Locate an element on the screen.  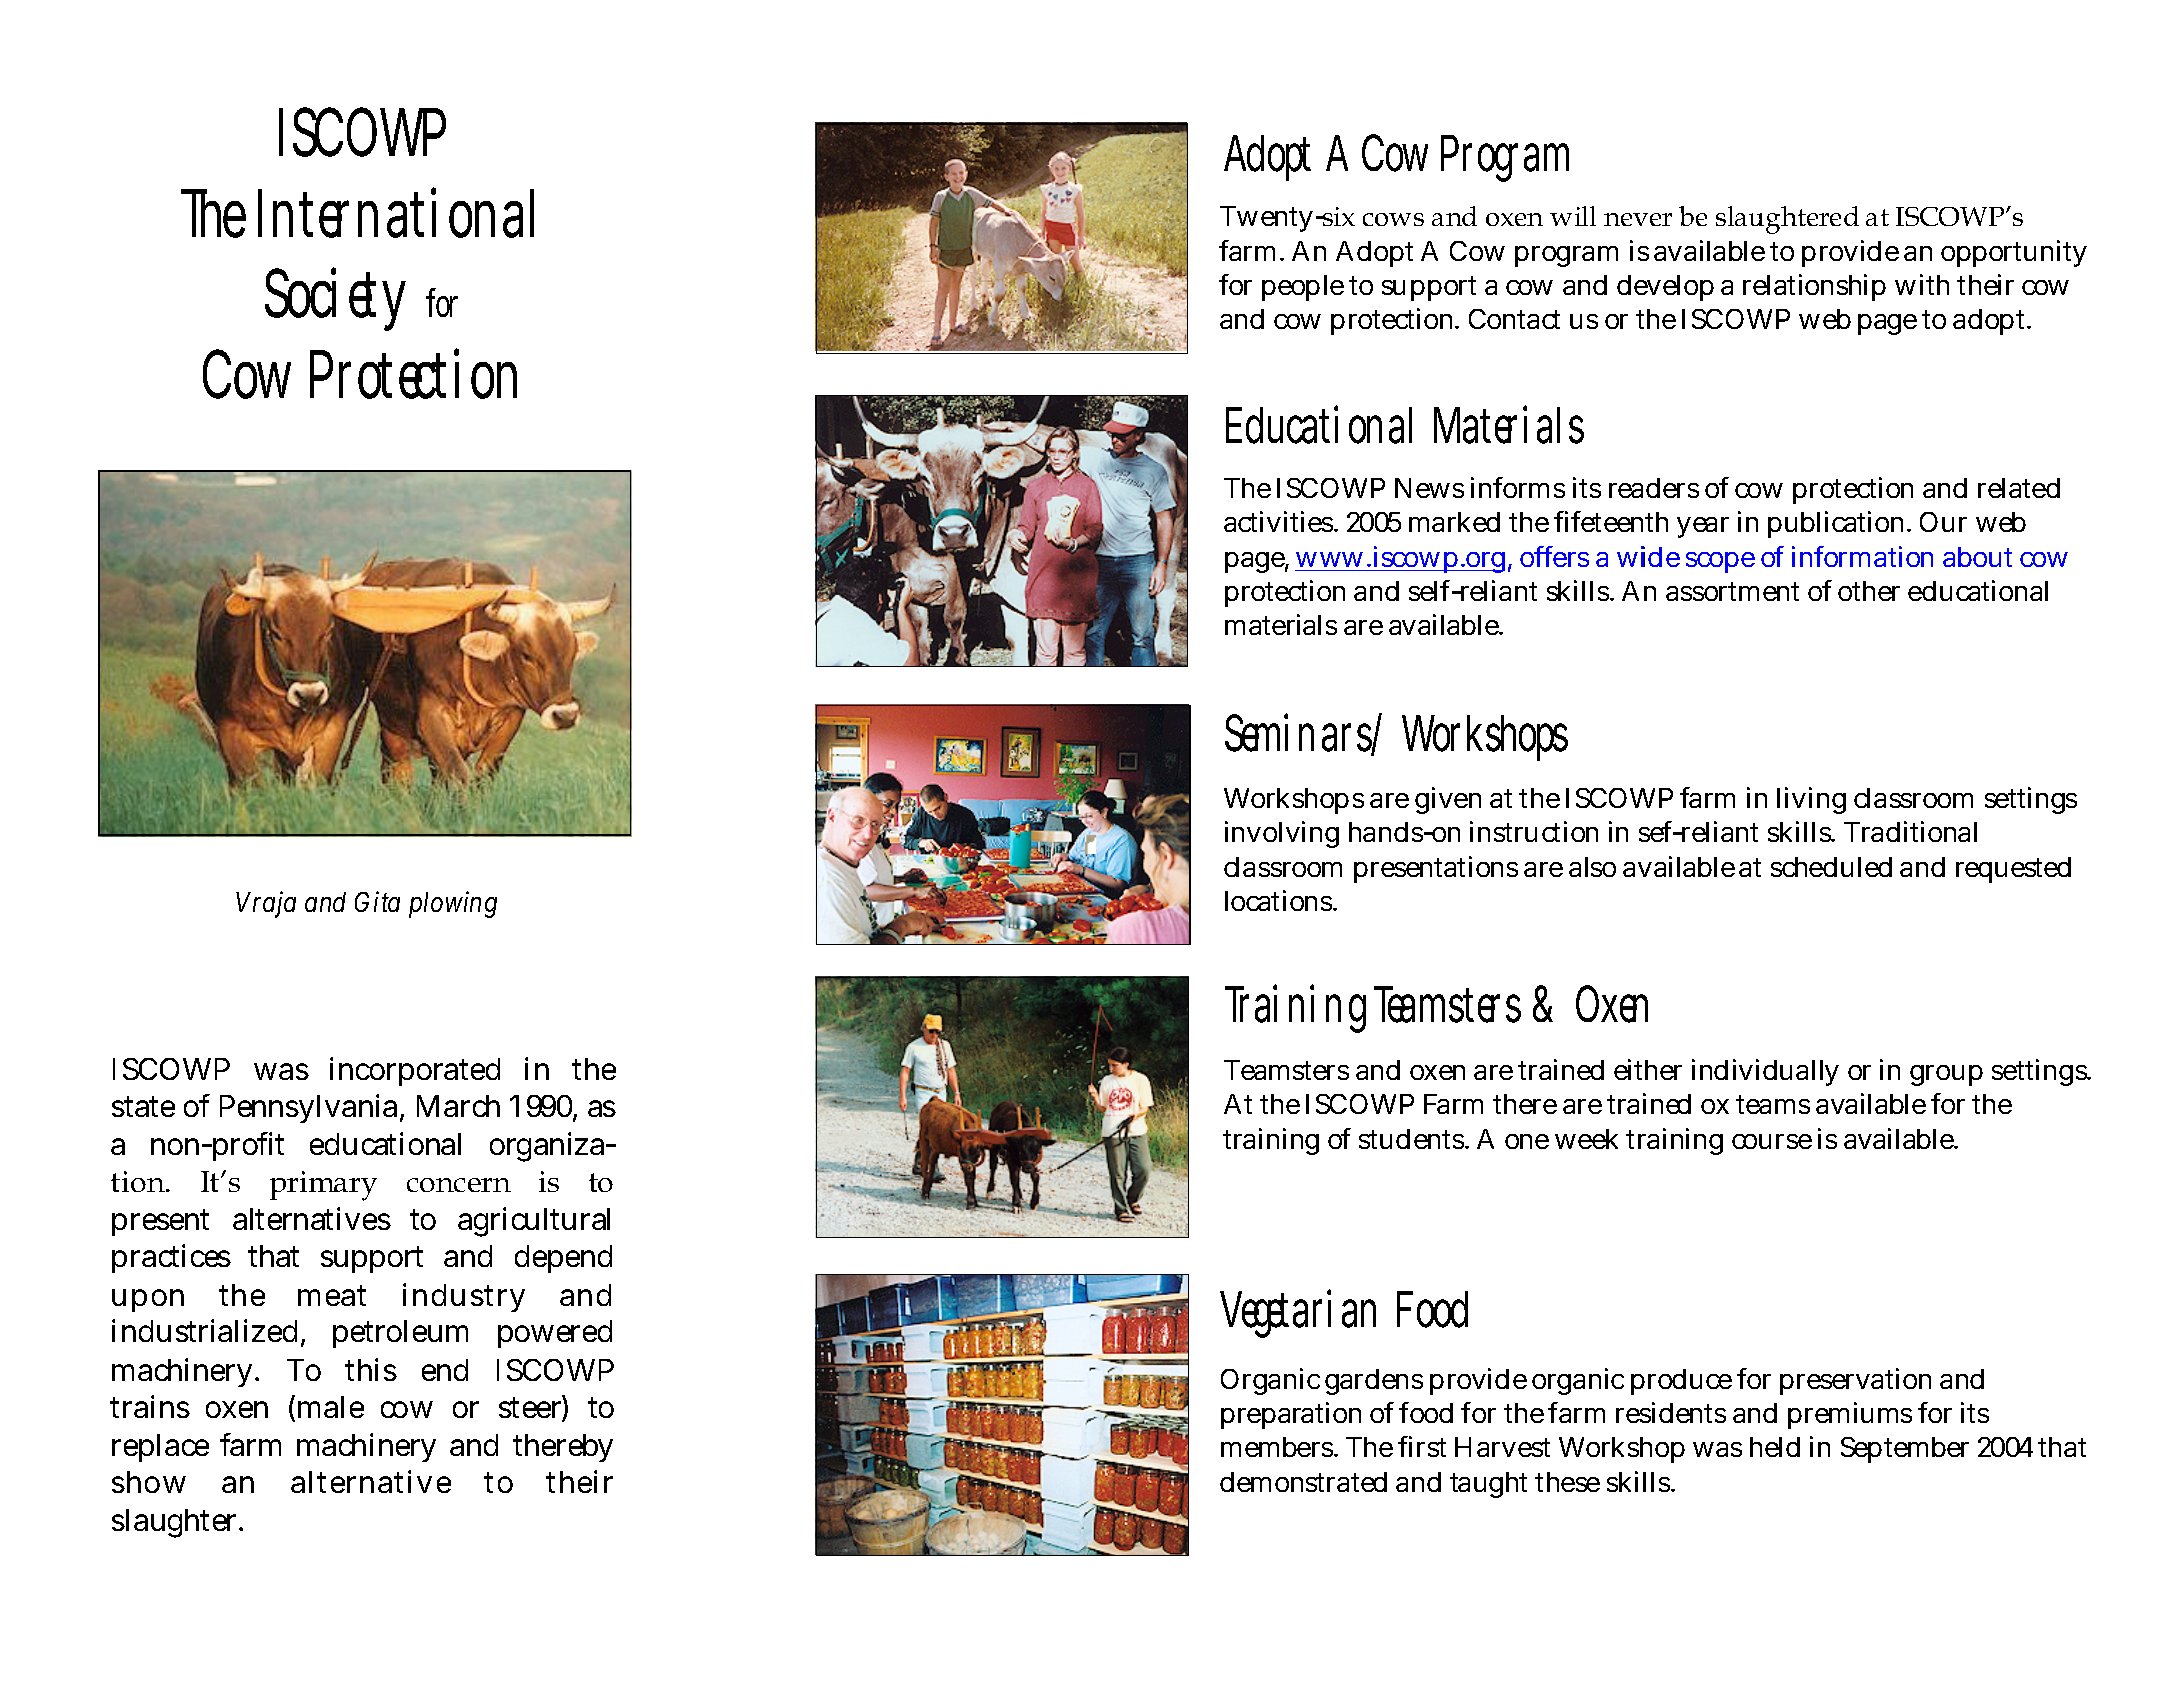
Society is located at coordinates (335, 299).
